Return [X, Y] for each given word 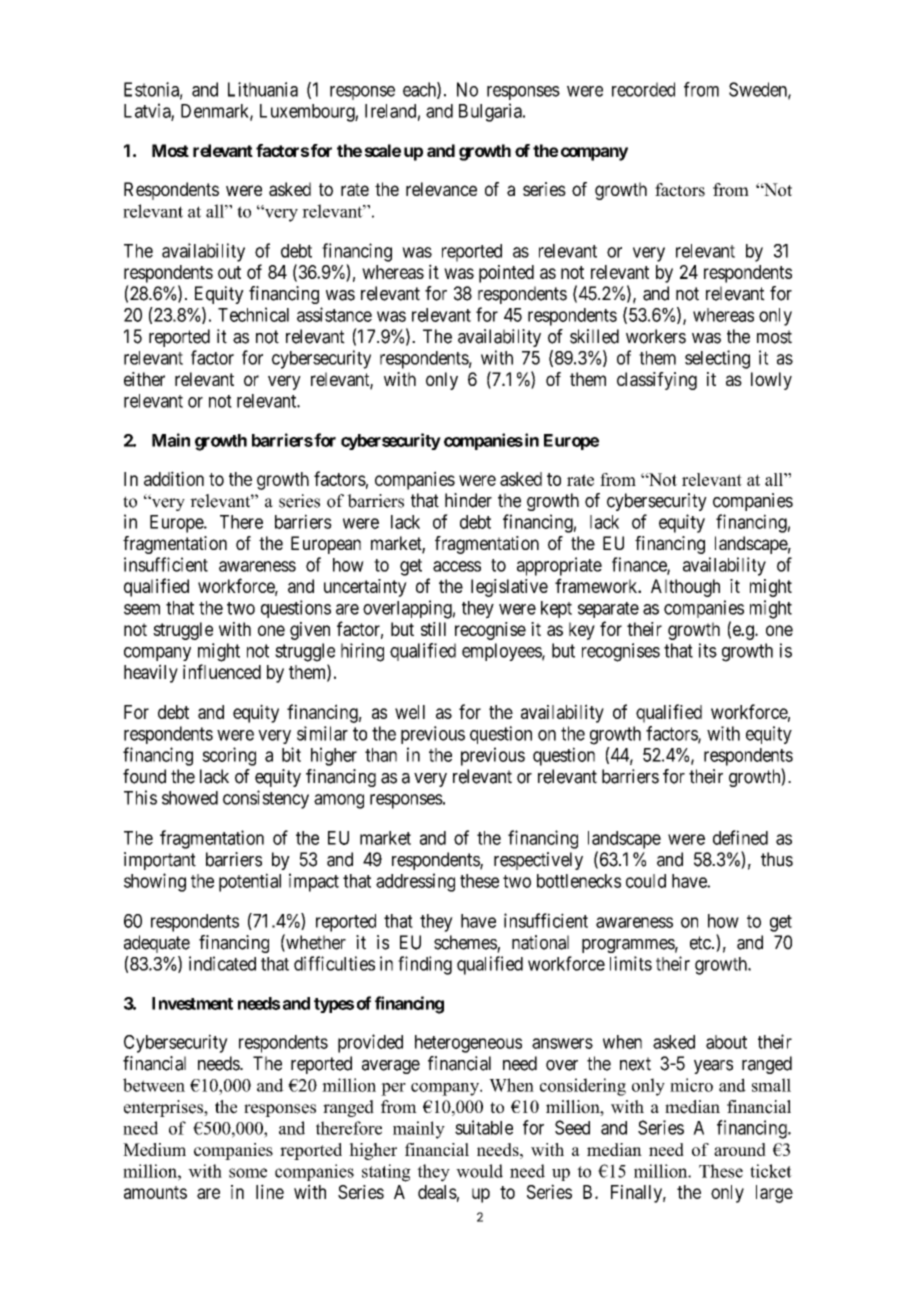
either [144, 379]
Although [685, 588]
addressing [415, 882]
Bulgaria [491, 112]
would [479, 1171]
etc [701, 943]
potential [250, 882]
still [433, 629]
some [248, 1173]
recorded [643, 89]
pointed [506, 274]
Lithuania [263, 89]
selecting [717, 359]
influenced [222, 671]
